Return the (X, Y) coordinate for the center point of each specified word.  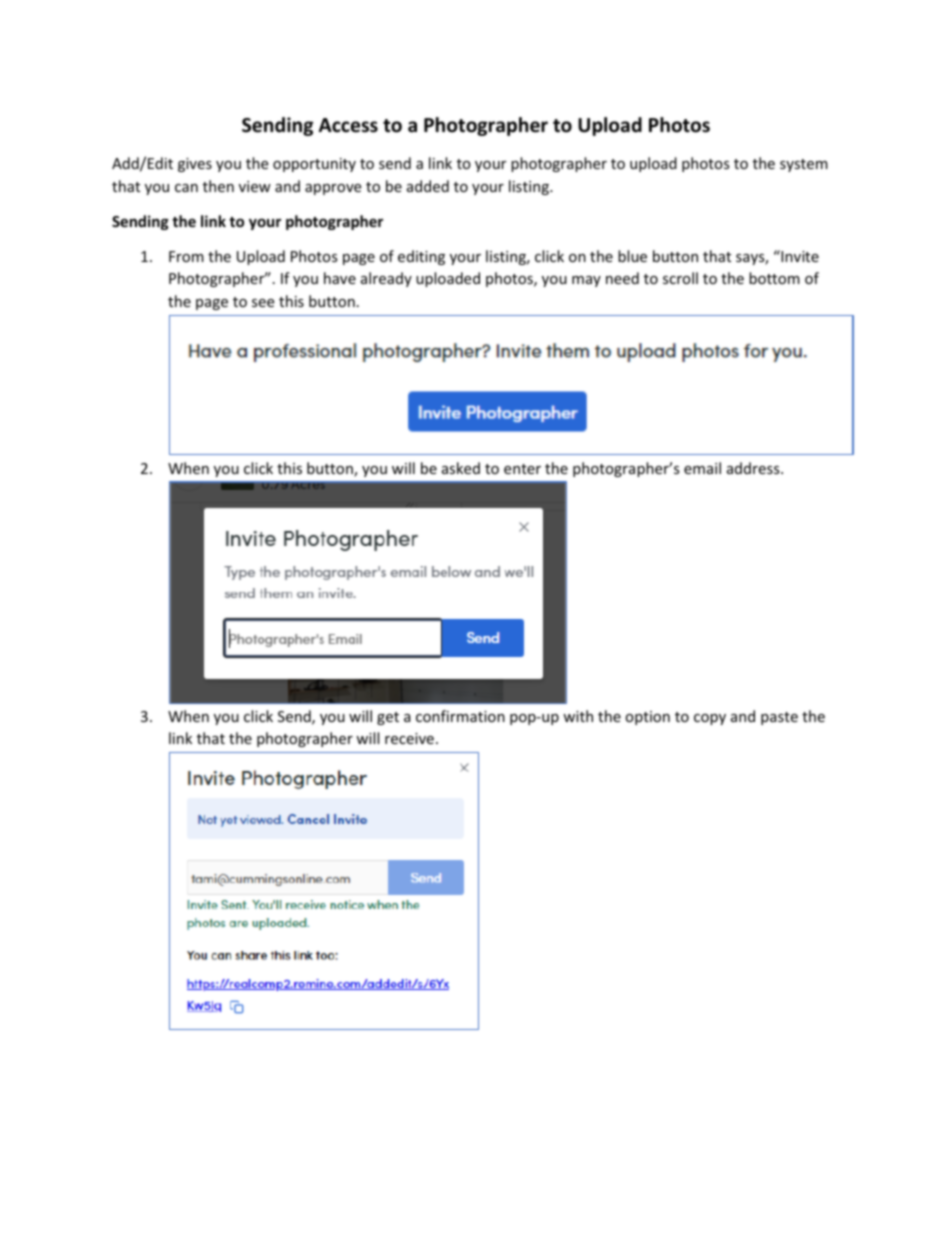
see (263, 303)
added (428, 186)
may (586, 281)
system (804, 165)
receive (409, 738)
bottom (774, 278)
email (702, 468)
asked (461, 468)
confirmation (460, 716)
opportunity (314, 165)
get (388, 718)
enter (522, 469)
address (754, 468)
